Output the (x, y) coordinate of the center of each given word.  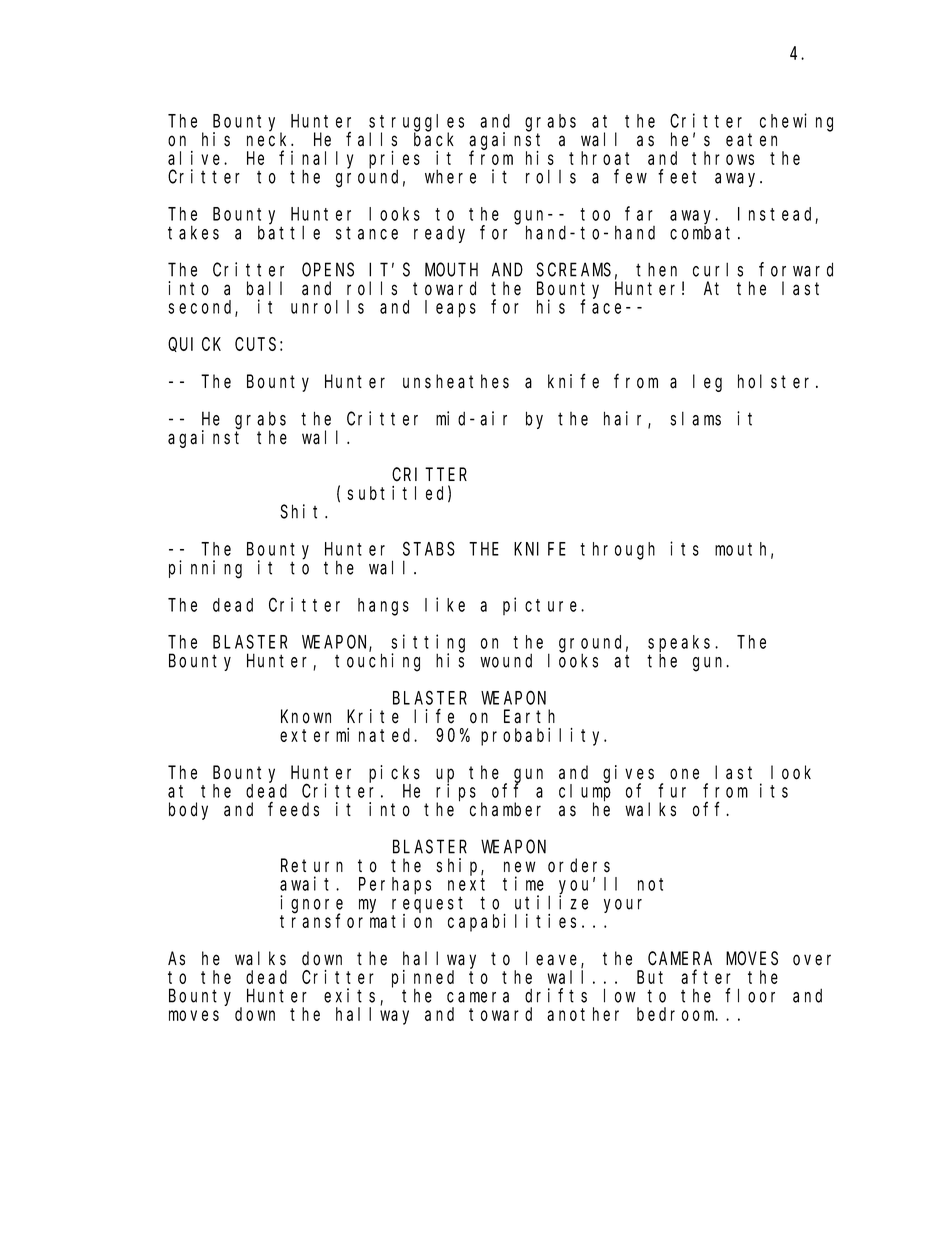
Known (306, 717)
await (308, 883)
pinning (205, 569)
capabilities (512, 923)
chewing (796, 122)
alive (196, 158)
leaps (450, 309)
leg (707, 383)
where (450, 176)
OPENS (328, 270)
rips (456, 793)
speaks (682, 643)
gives (628, 774)
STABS (429, 549)
